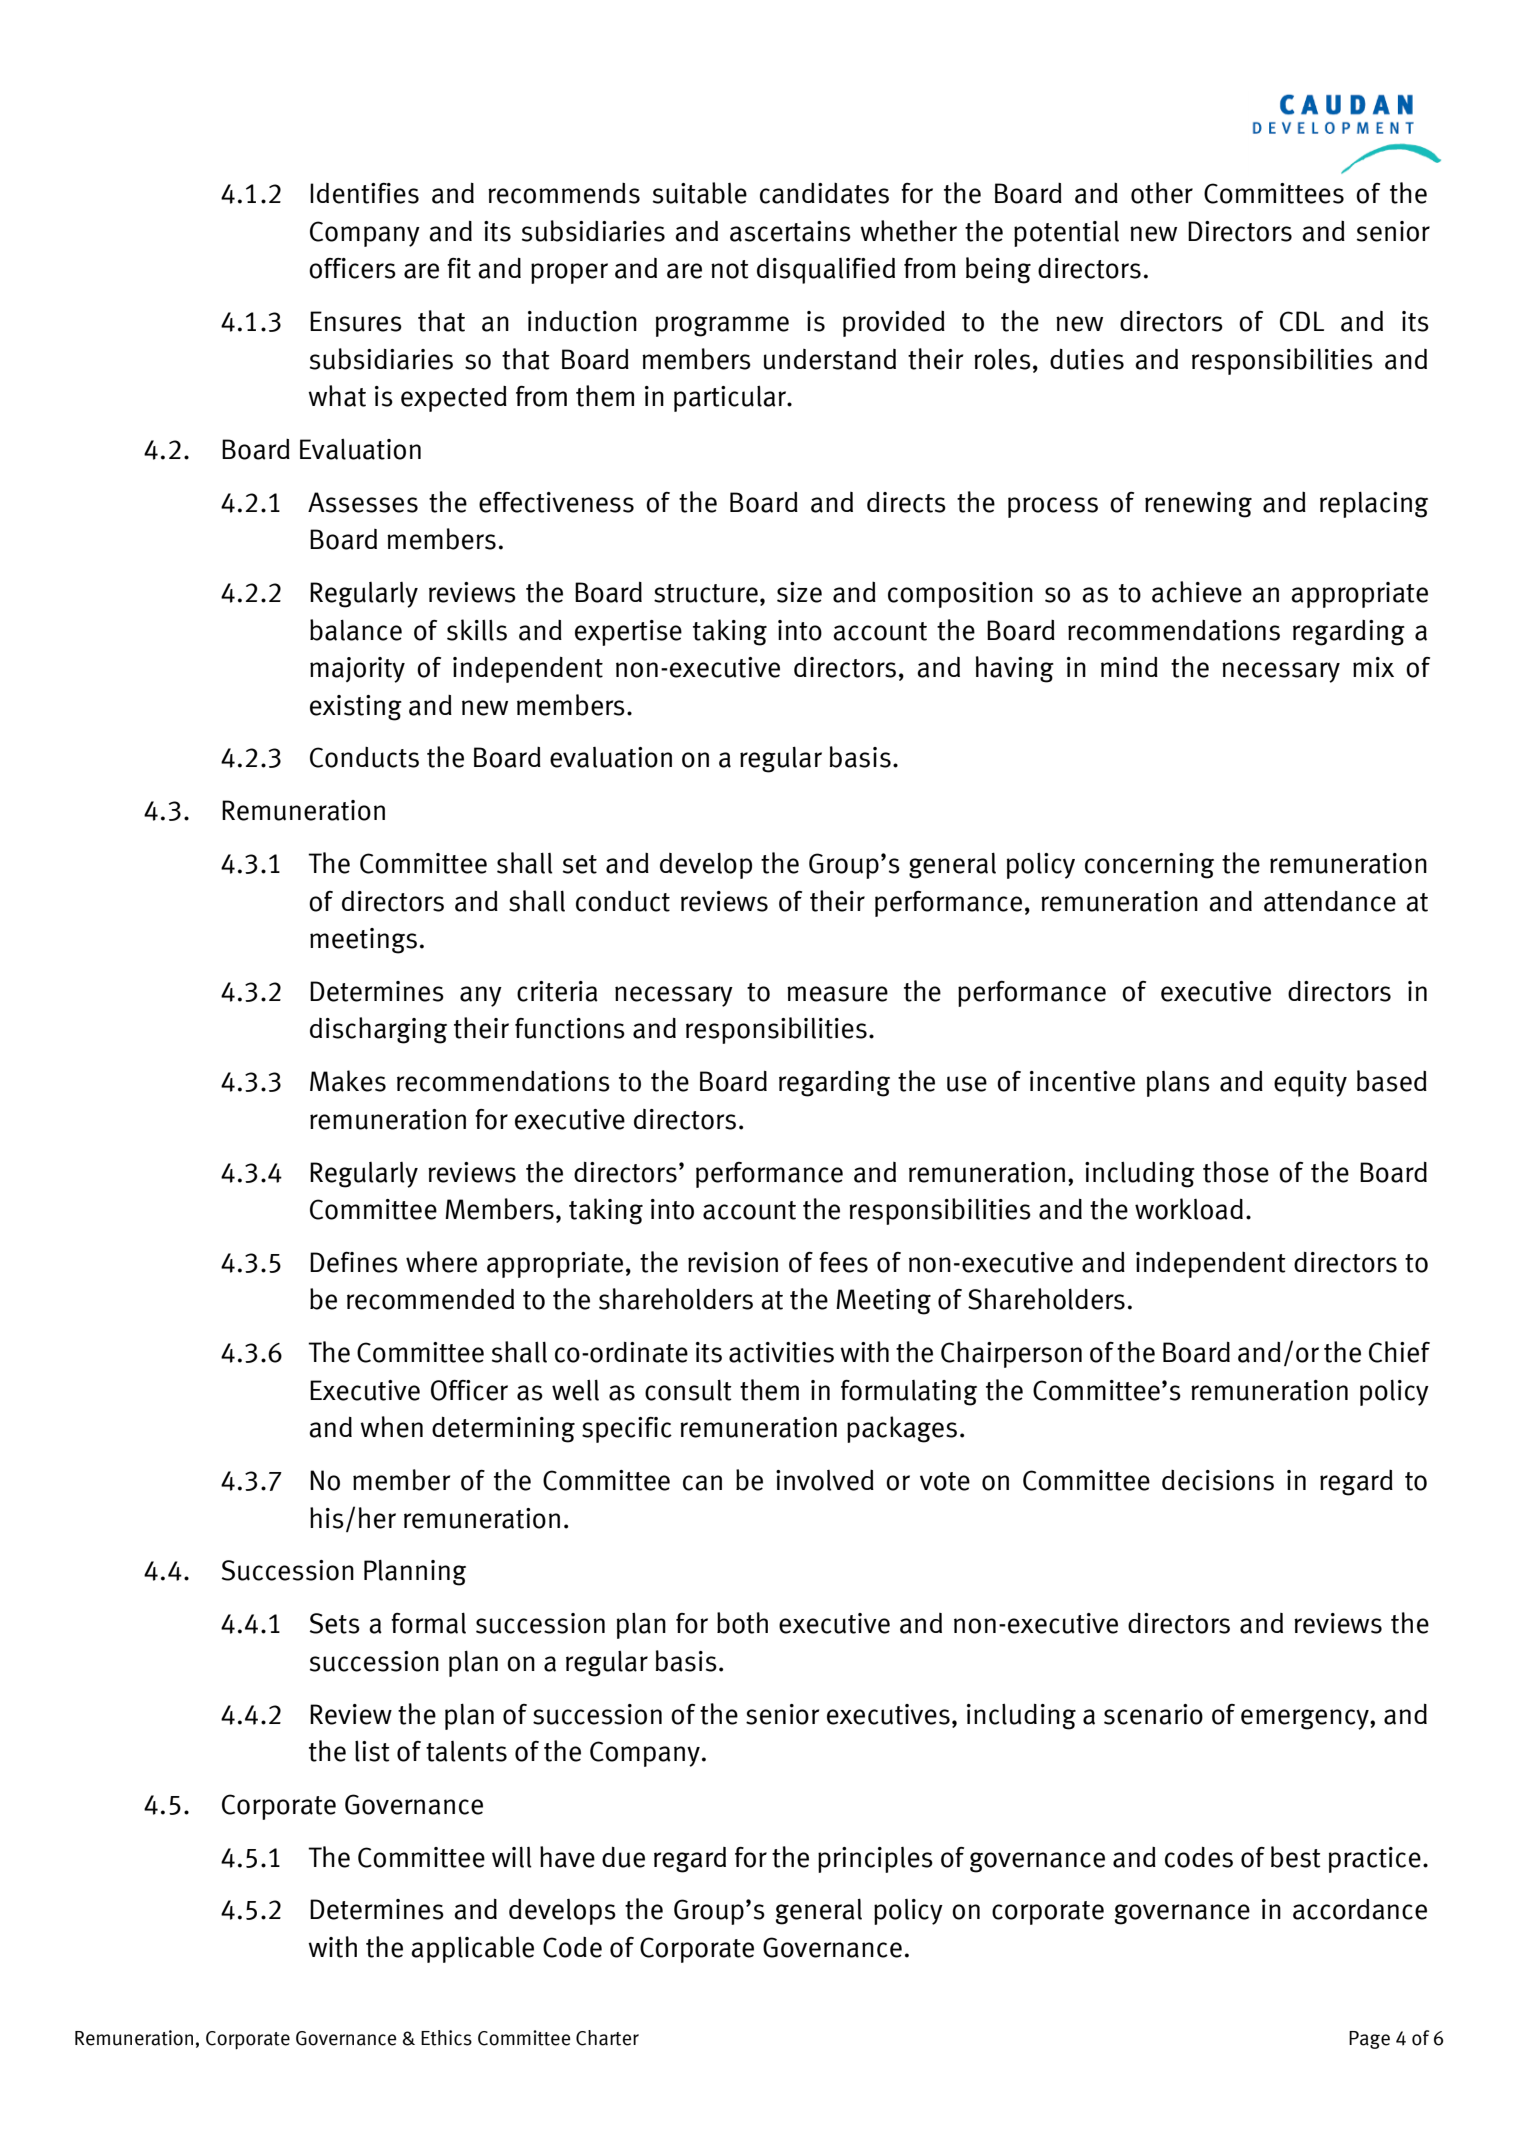  I want to click on fit, so click(459, 268).
